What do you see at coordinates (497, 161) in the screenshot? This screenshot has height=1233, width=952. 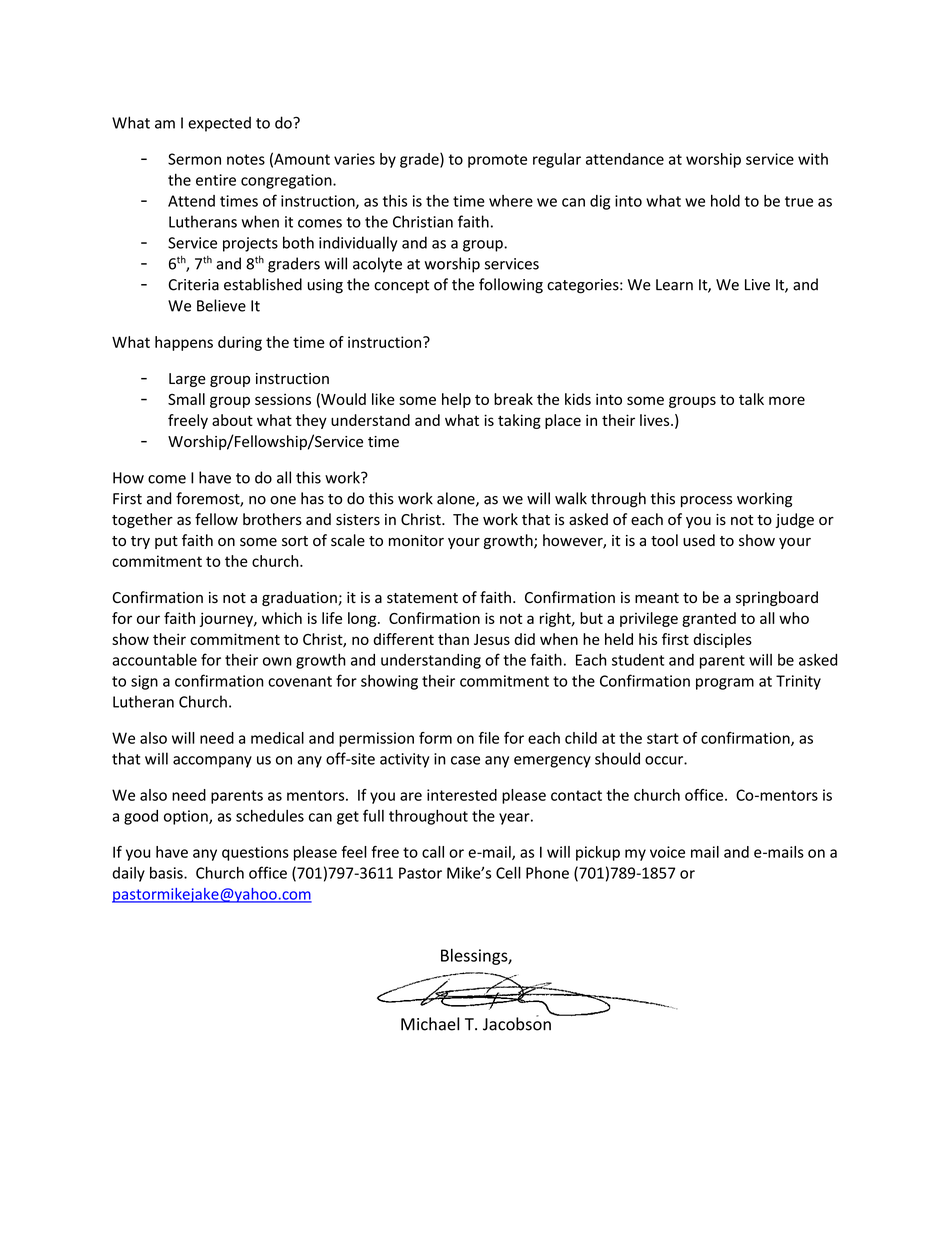 I see `promote` at bounding box center [497, 161].
